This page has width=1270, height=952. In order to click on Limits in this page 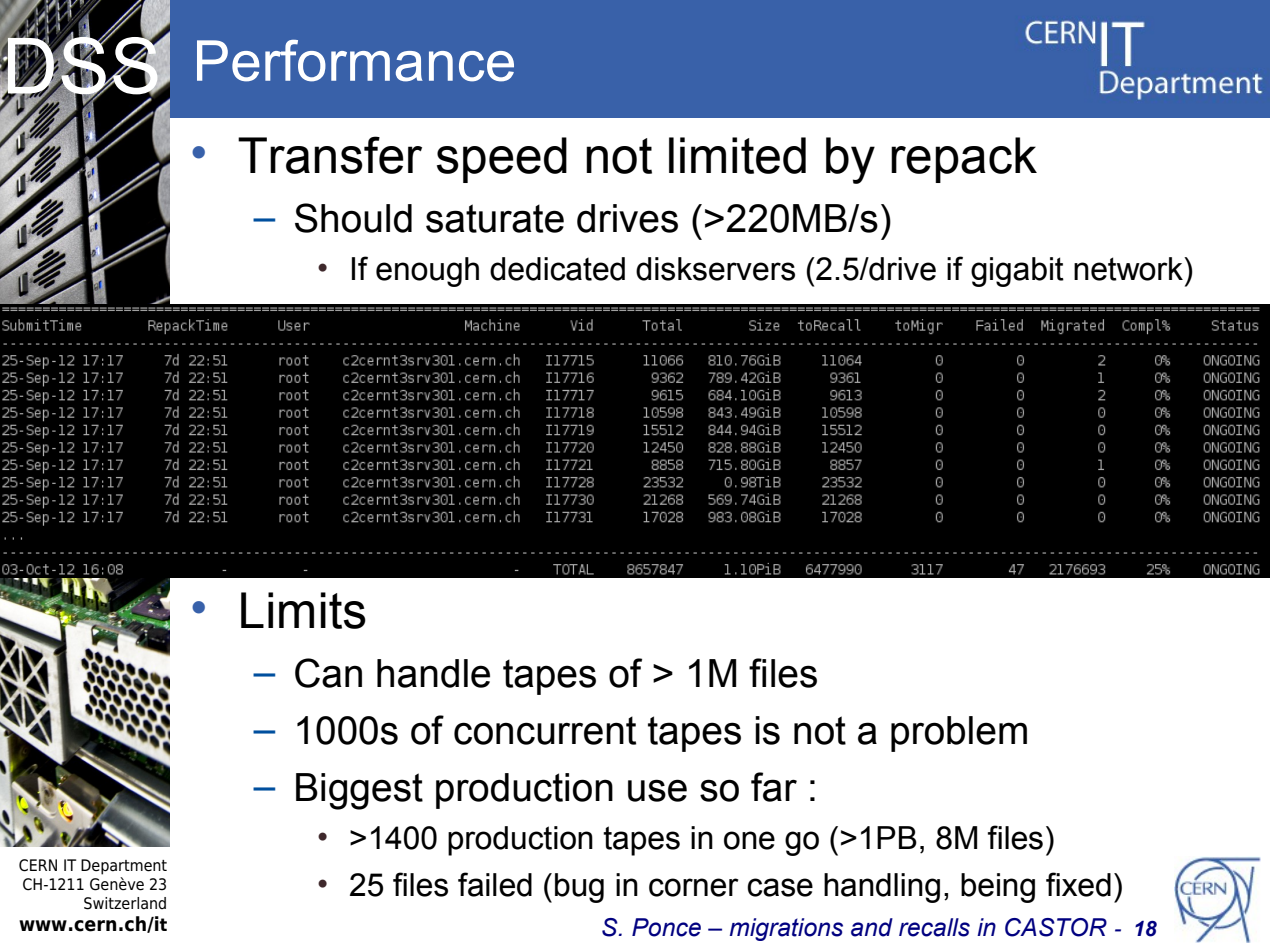, I will do `click(303, 610)`.
